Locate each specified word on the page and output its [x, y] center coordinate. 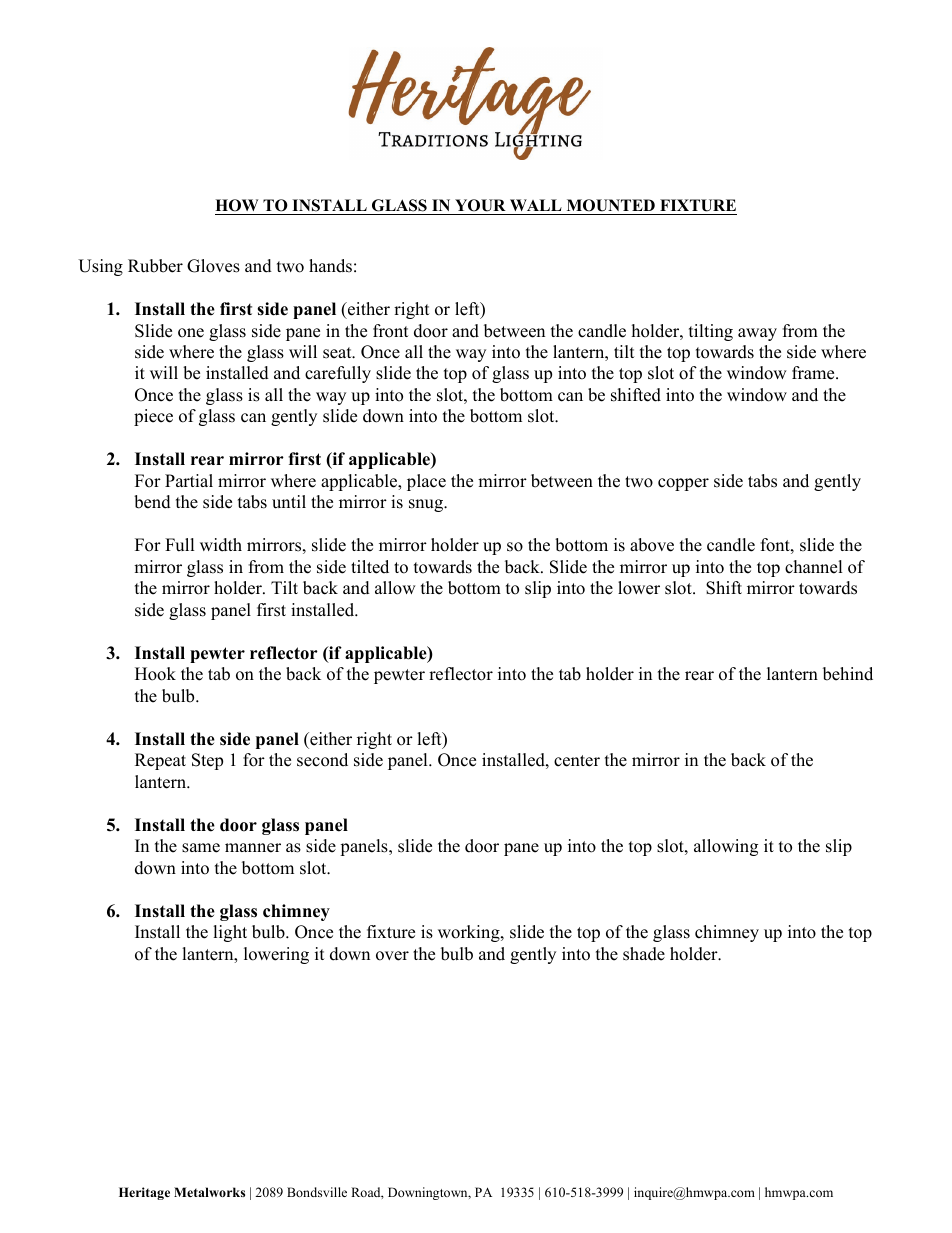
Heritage [144, 1193]
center [577, 761]
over [392, 956]
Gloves [213, 266]
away [757, 334]
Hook [155, 674]
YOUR [480, 205]
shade [644, 954]
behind [848, 674]
